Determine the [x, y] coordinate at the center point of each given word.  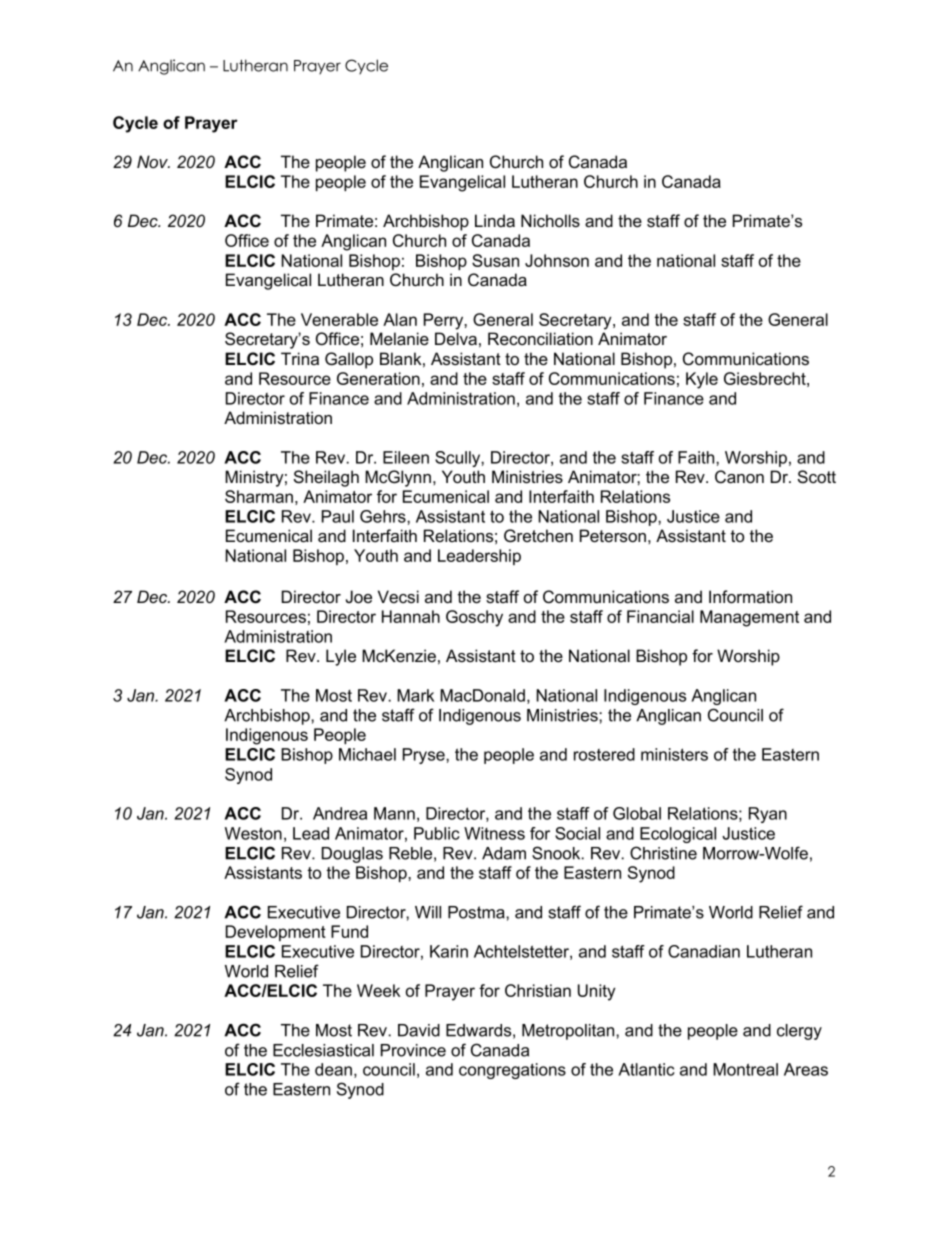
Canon [739, 477]
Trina [300, 358]
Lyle [341, 657]
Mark [415, 695]
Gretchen [538, 536]
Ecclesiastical [323, 1050]
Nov [153, 161]
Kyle [702, 380]
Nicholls [550, 220]
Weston [253, 833]
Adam [504, 853]
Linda [495, 220]
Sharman [259, 496]
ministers [674, 754]
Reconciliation [540, 338]
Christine [663, 853]
